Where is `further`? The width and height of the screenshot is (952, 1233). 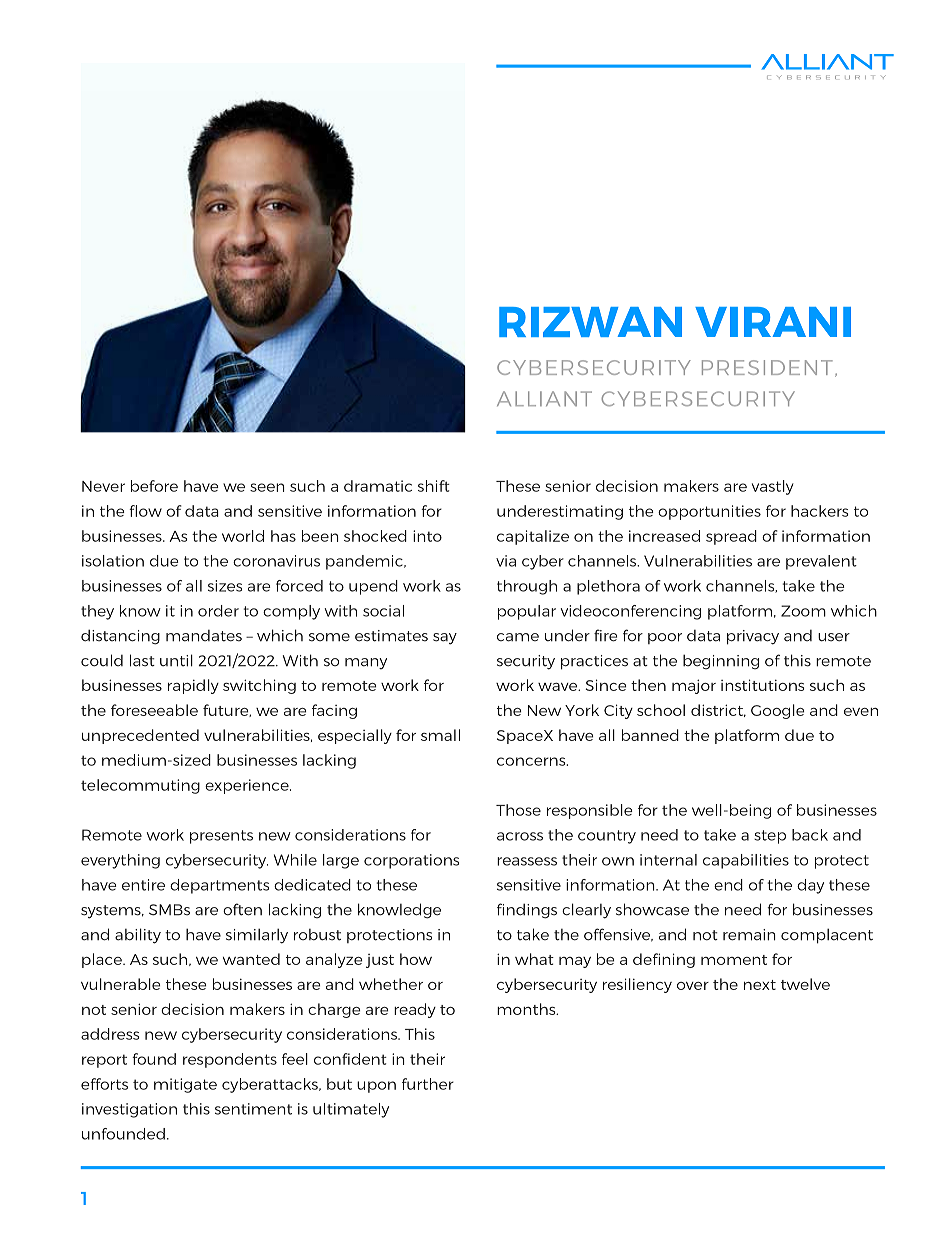
further is located at coordinates (428, 1084).
